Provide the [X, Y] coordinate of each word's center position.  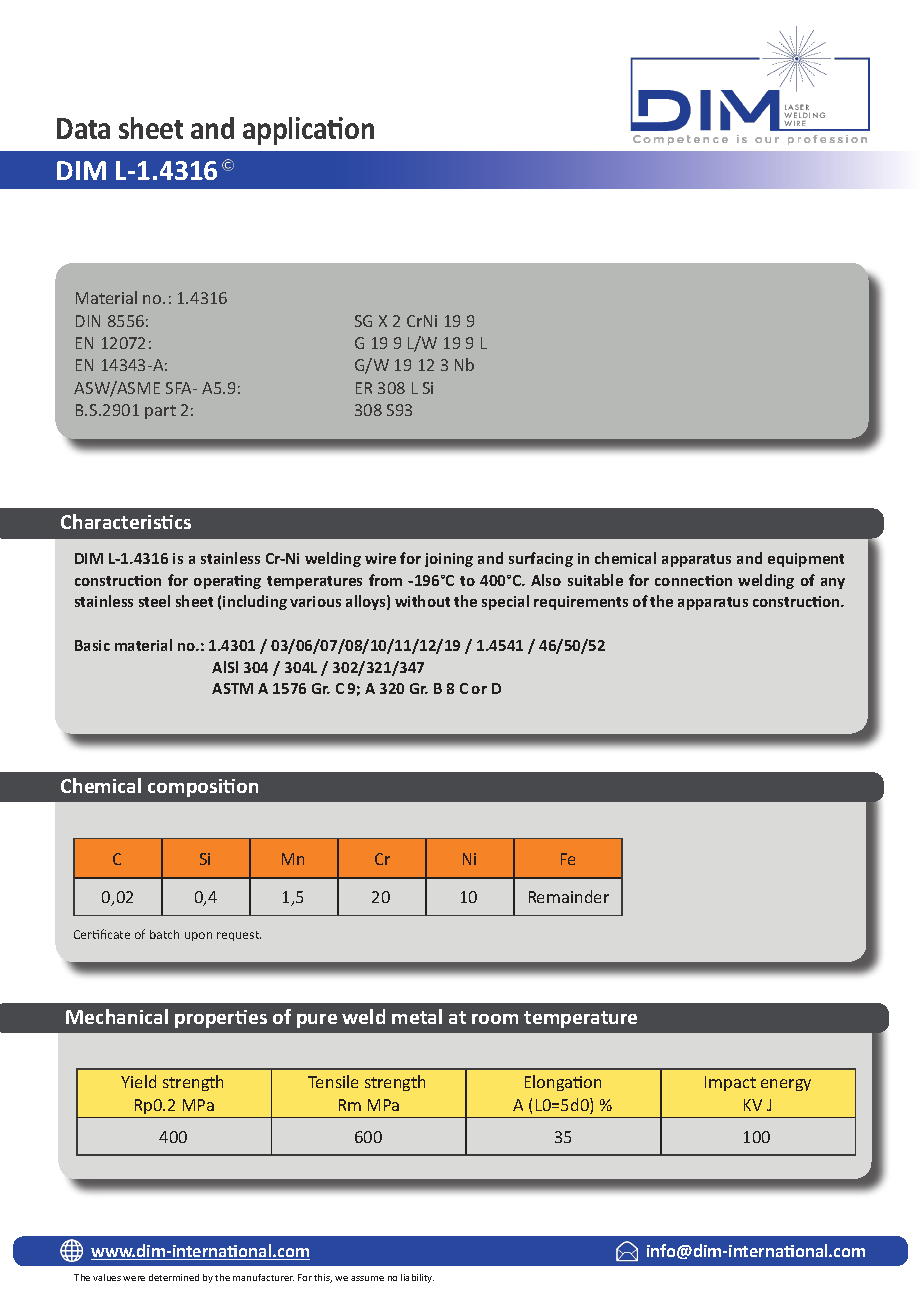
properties [221, 1019]
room [495, 1019]
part [160, 412]
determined [174, 1277]
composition [203, 788]
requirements [581, 603]
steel [154, 601]
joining [449, 560]
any [833, 583]
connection [693, 580]
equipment [806, 560]
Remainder [569, 896]
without [422, 601]
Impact [730, 1083]
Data [83, 128]
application [308, 131]
